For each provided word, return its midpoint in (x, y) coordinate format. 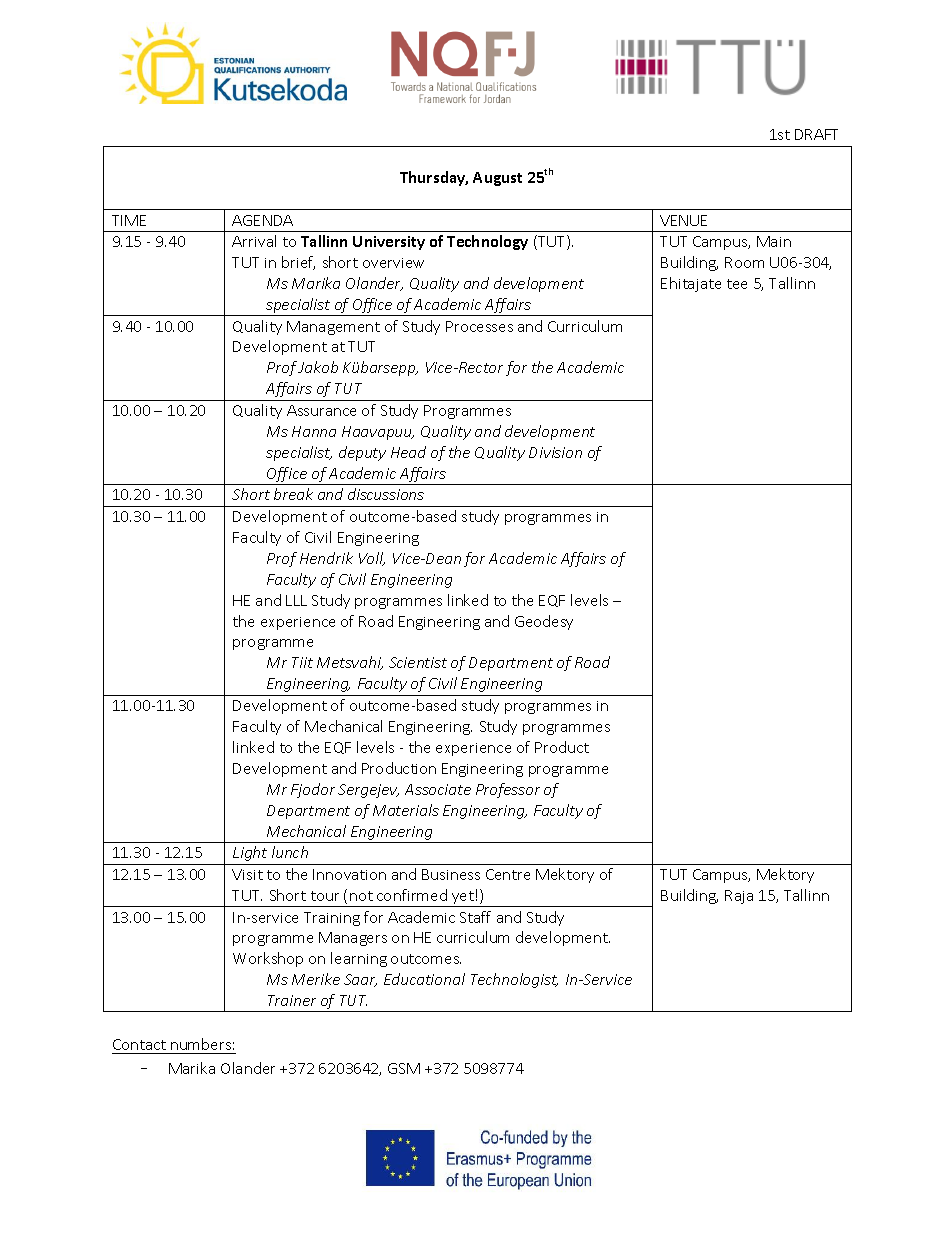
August (497, 179)
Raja (739, 897)
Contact (139, 1044)
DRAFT (816, 134)
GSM (404, 1068)
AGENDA (262, 220)
